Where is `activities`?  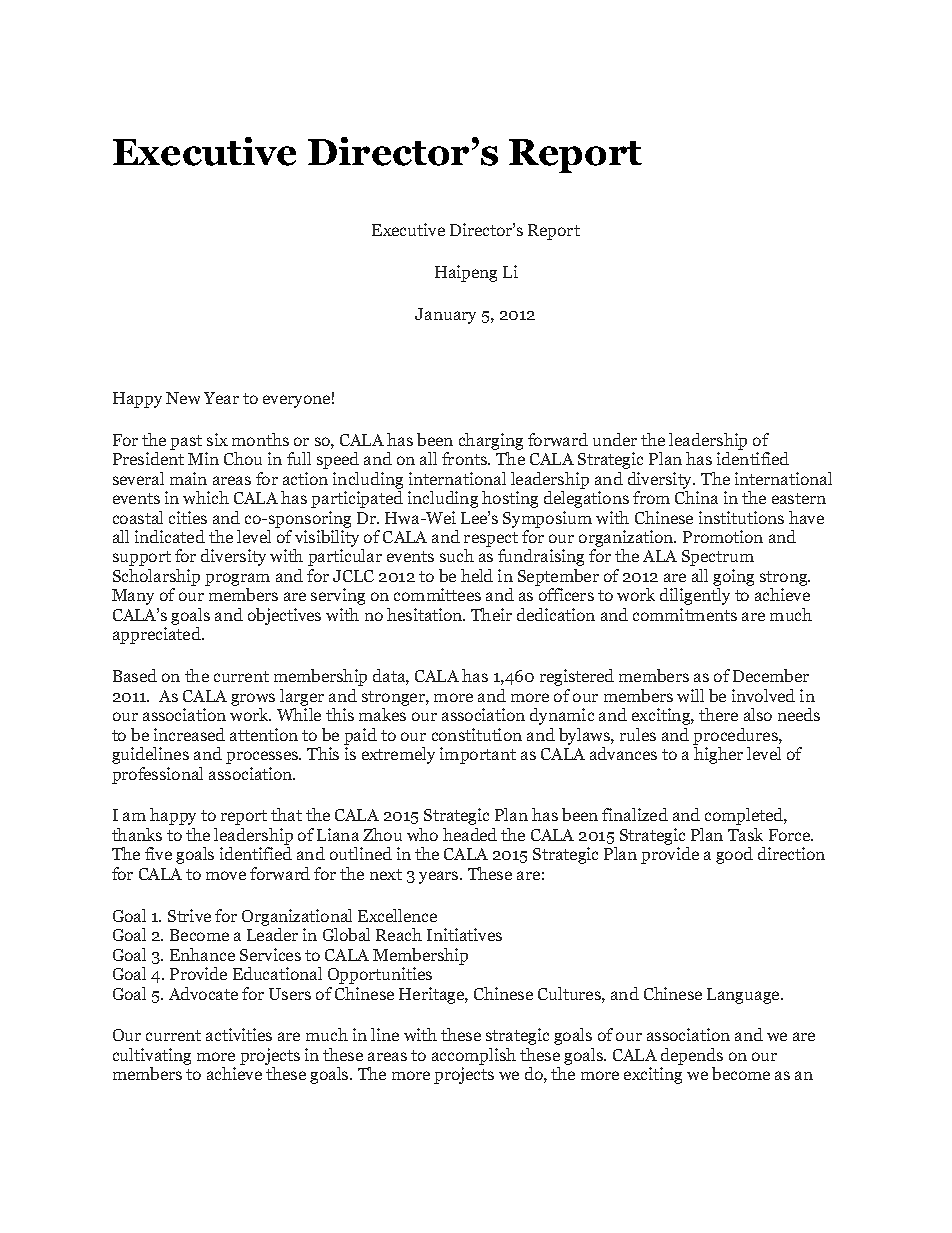 activities is located at coordinates (239, 1034).
